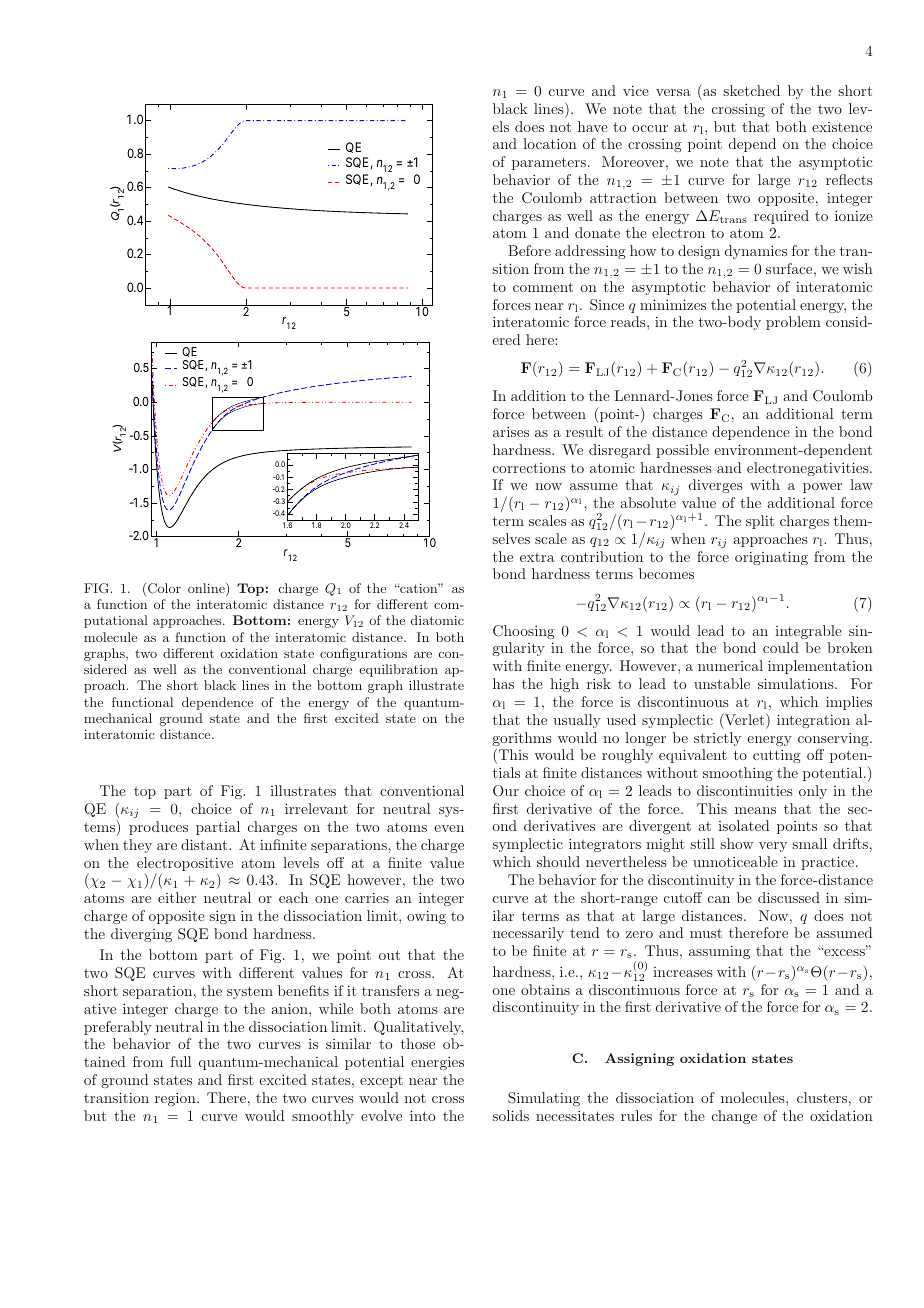 The image size is (924, 1308). What do you see at coordinates (510, 1115) in the screenshot?
I see `solids` at bounding box center [510, 1115].
